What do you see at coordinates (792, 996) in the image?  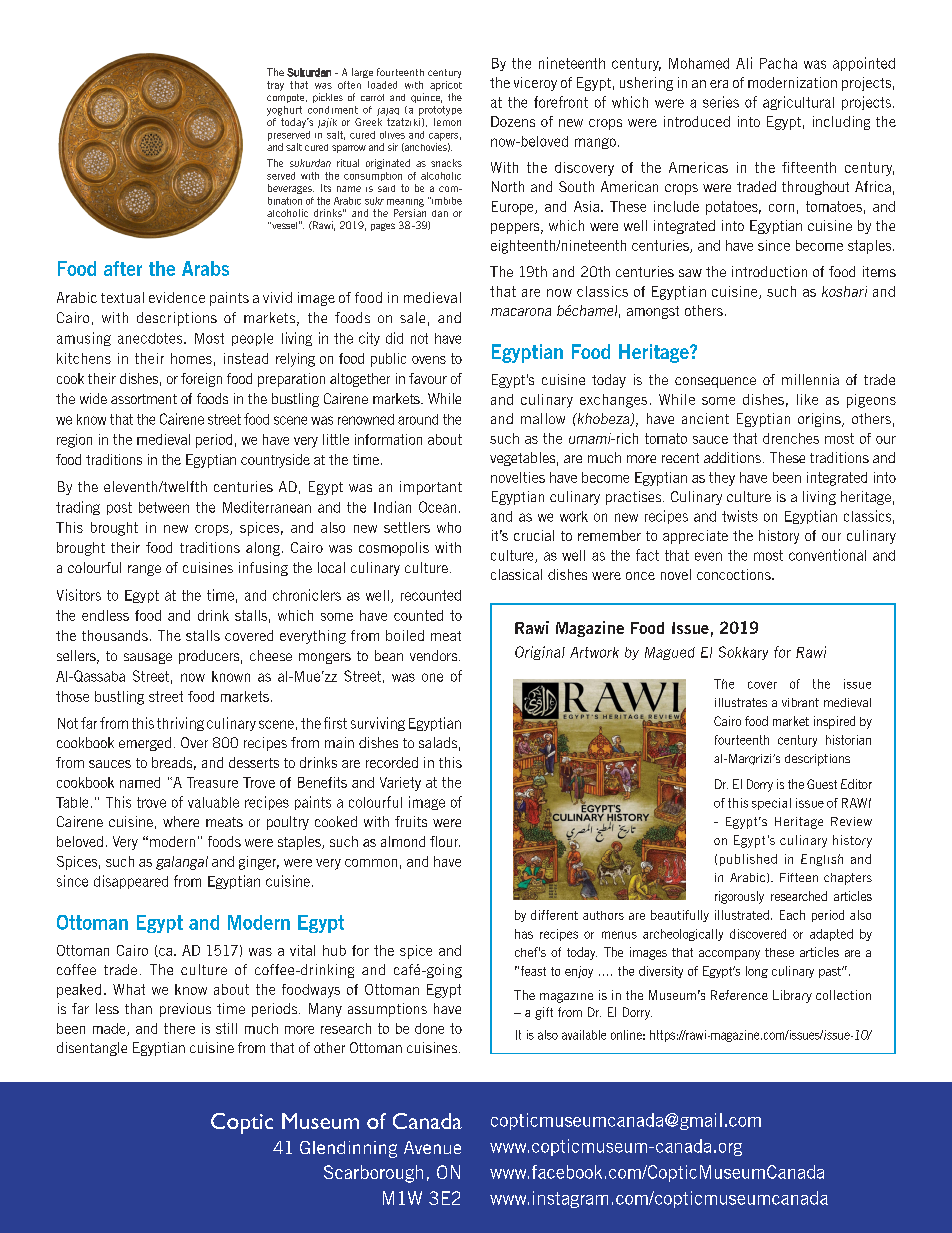 I see `Library` at bounding box center [792, 996].
